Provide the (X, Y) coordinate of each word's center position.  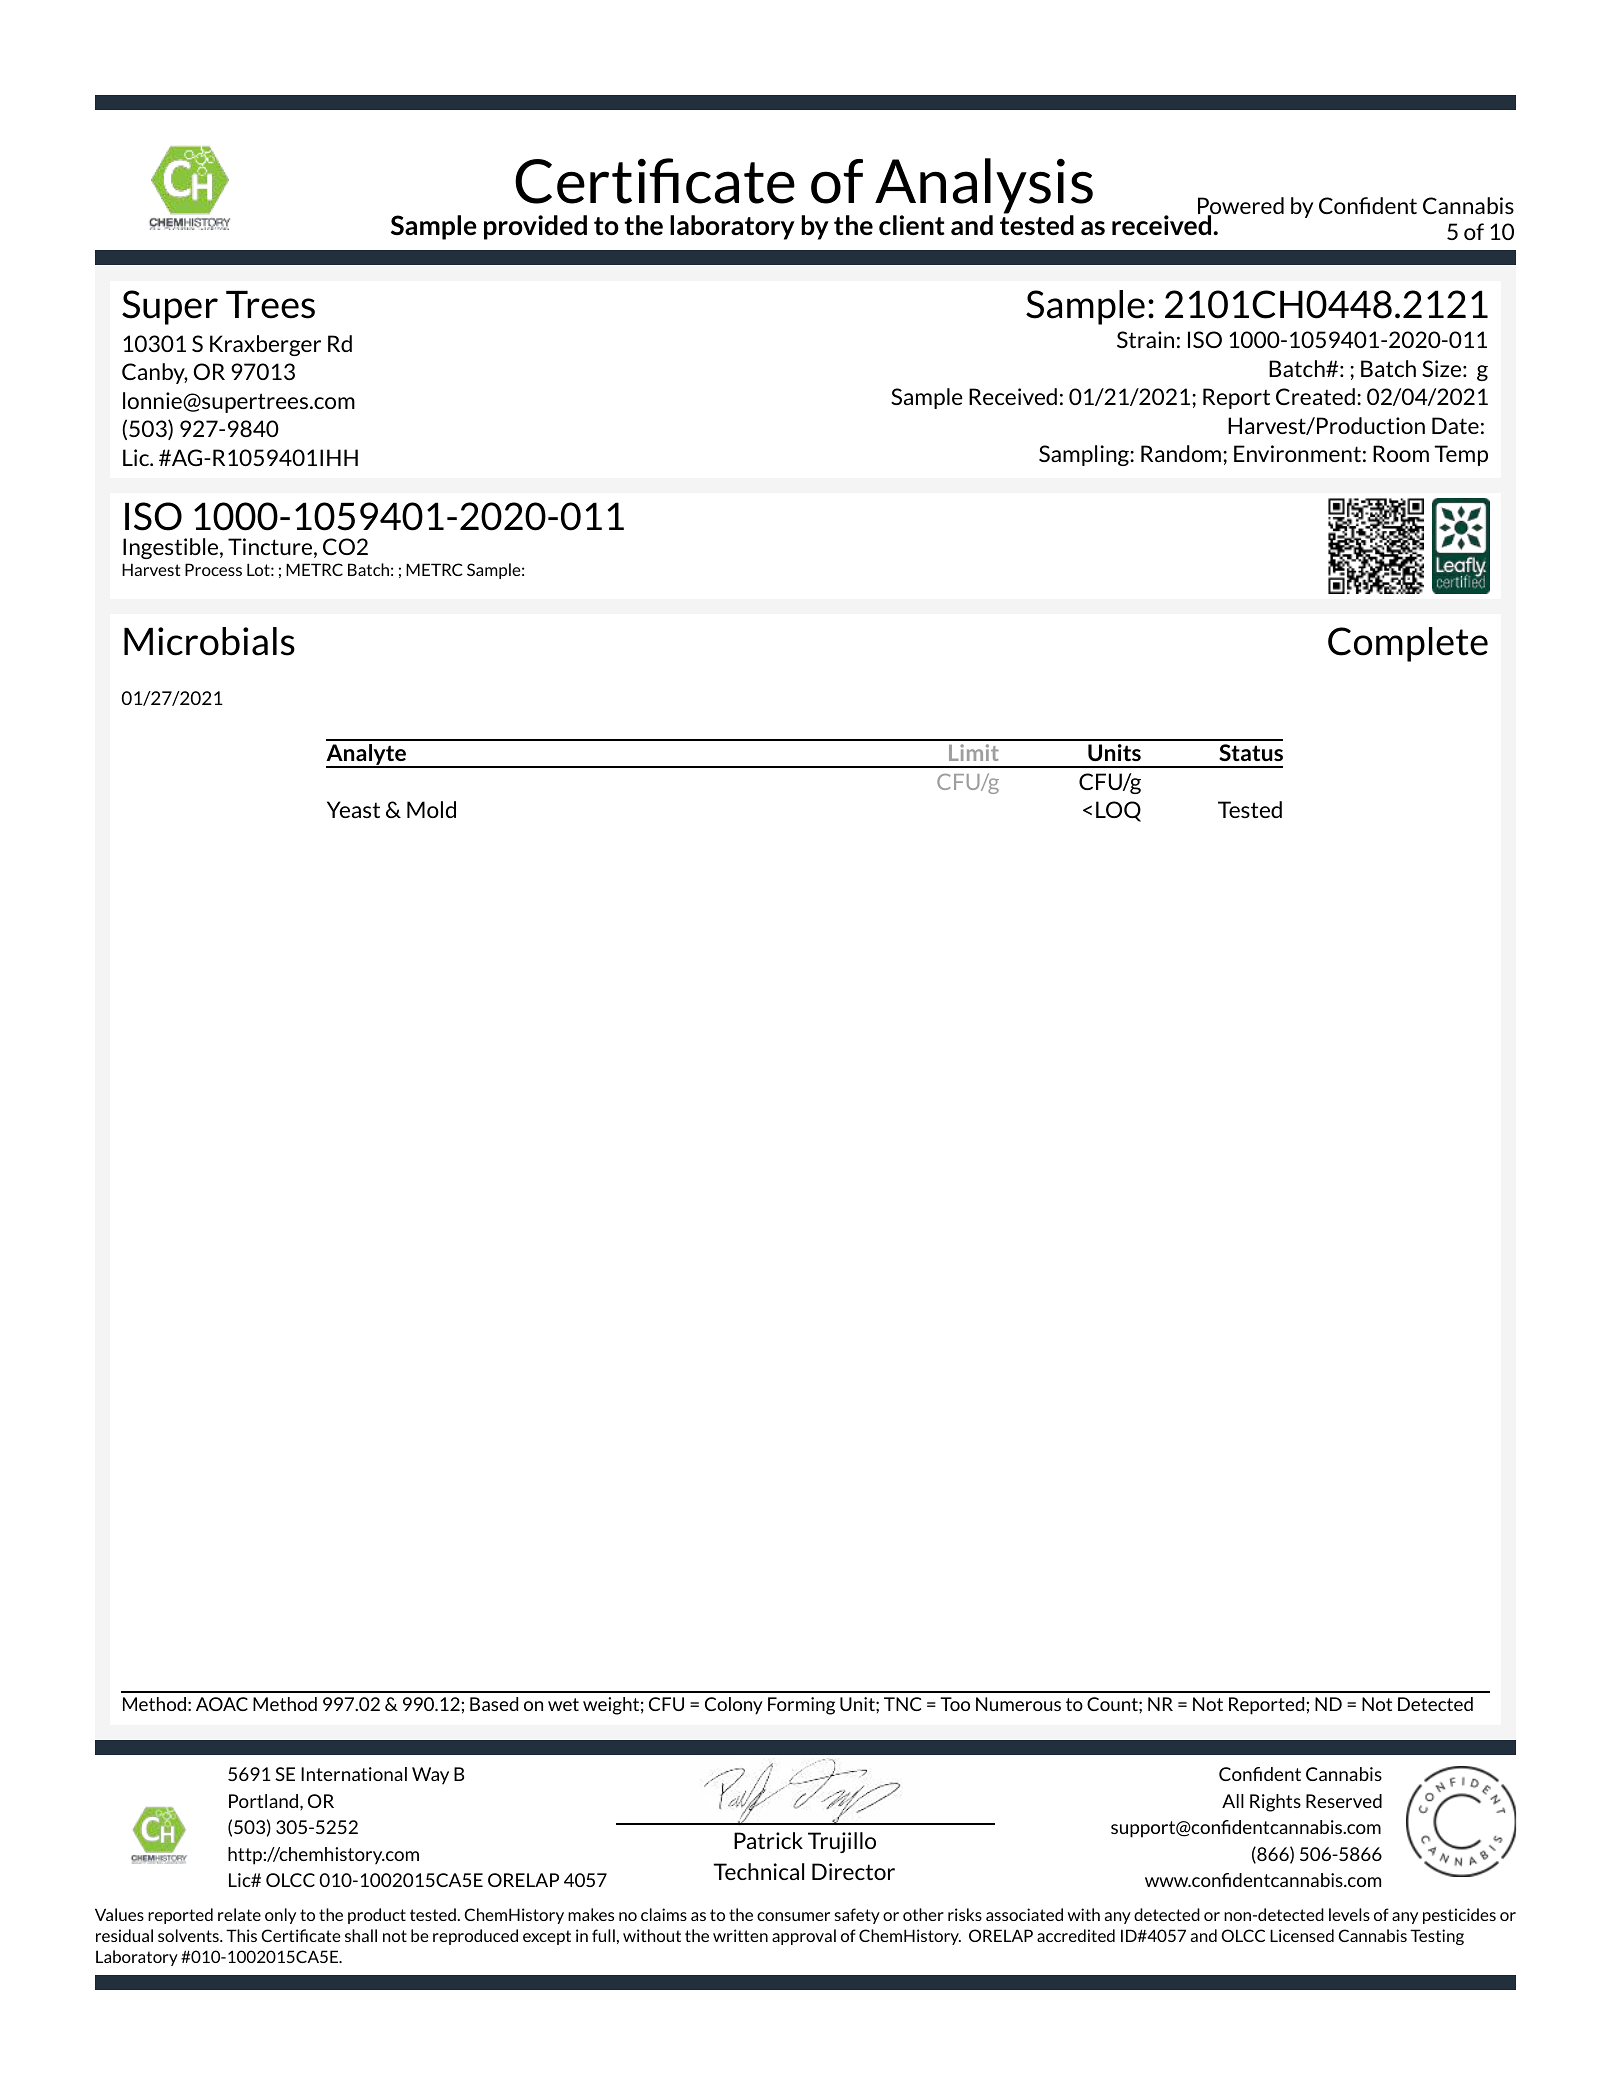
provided (535, 227)
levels (1349, 1914)
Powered (1241, 207)
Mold (431, 809)
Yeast (353, 809)
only (280, 1916)
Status (1251, 752)
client (912, 225)
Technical (759, 1871)
